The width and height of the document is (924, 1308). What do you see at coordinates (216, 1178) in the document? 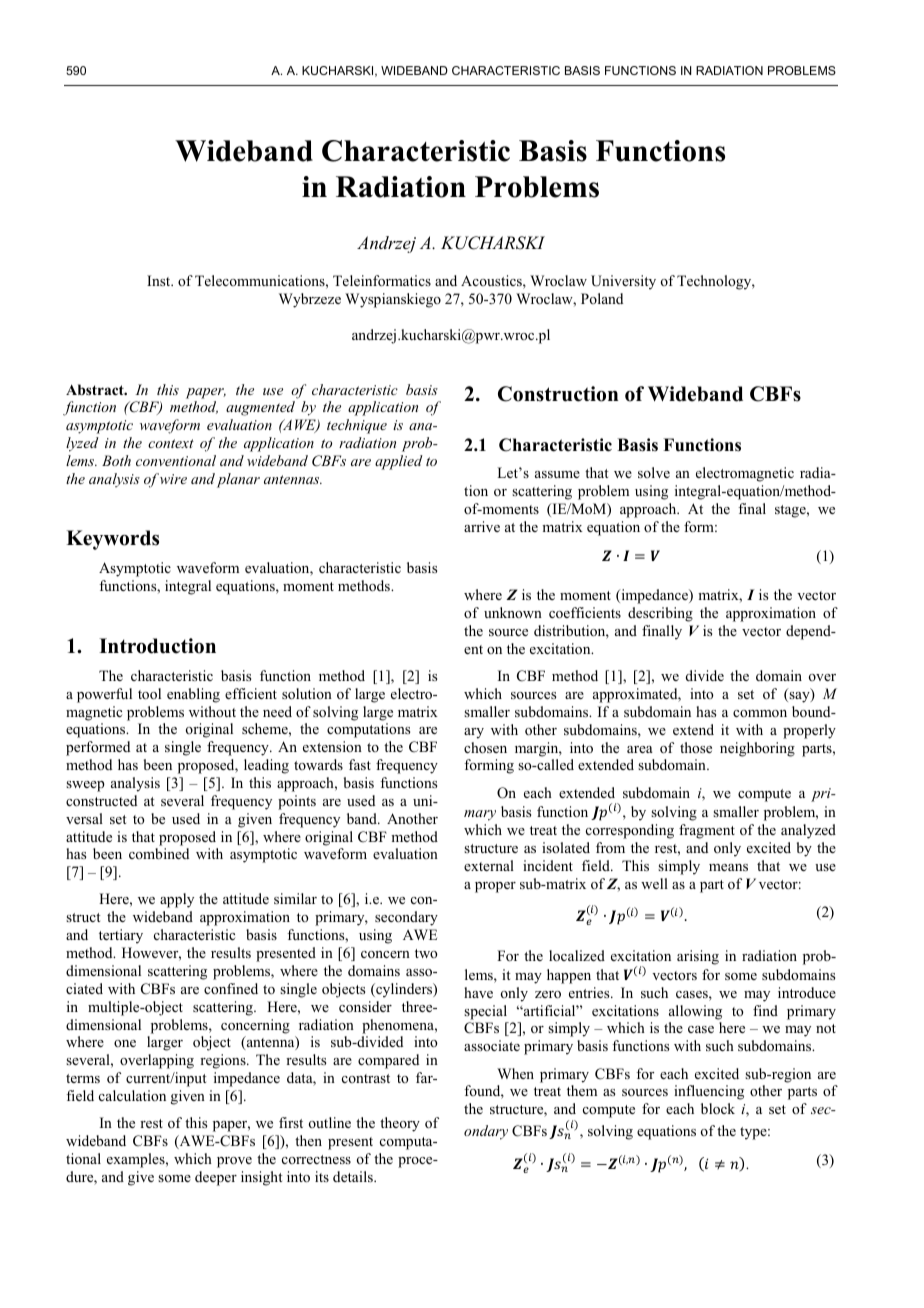
I see `deeper` at bounding box center [216, 1178].
